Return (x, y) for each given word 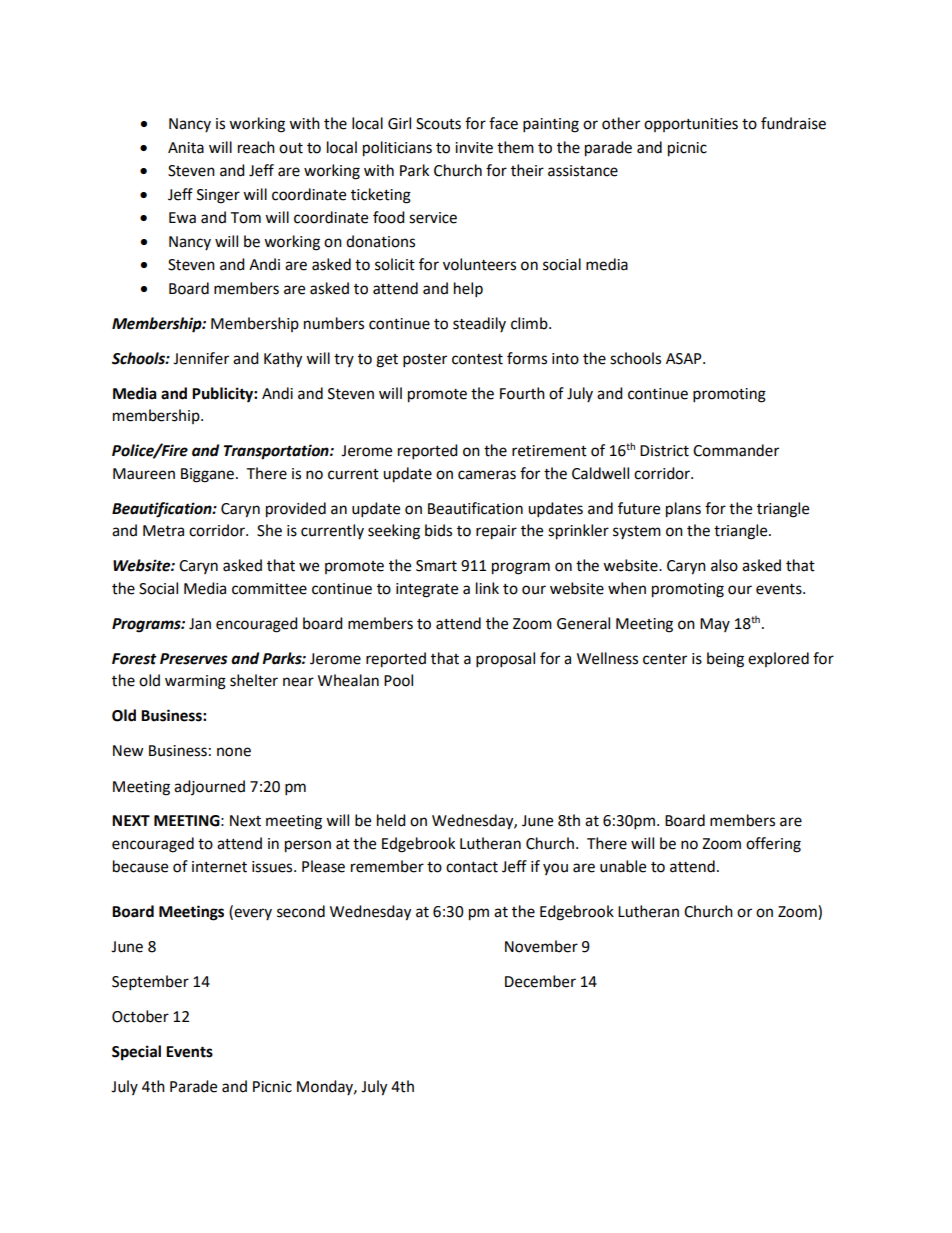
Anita (186, 148)
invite (474, 148)
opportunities (691, 125)
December (540, 981)
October (140, 1016)
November (541, 946)
